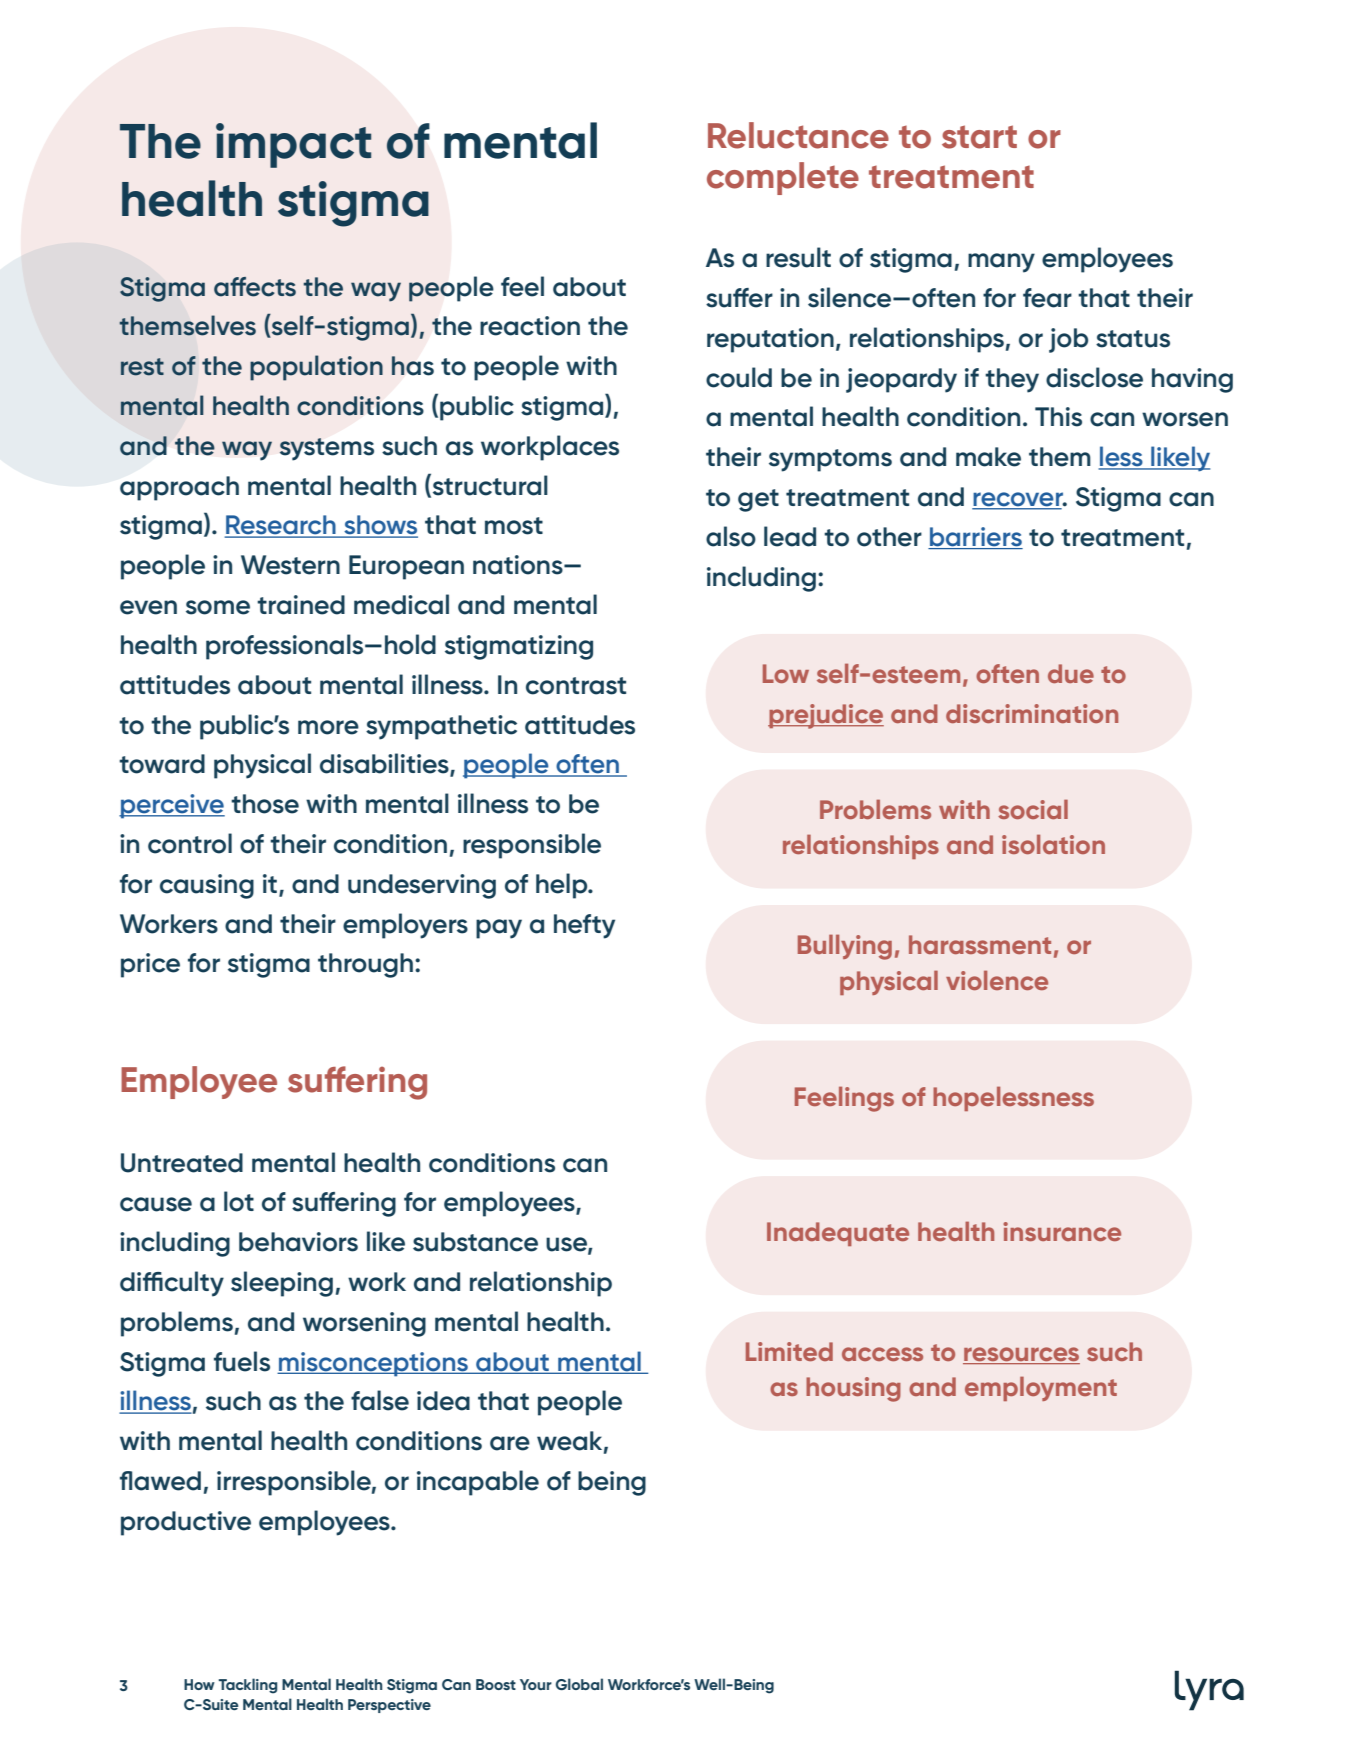 This screenshot has width=1354, height=1752. What do you see at coordinates (293, 145) in the screenshot?
I see `impact` at bounding box center [293, 145].
